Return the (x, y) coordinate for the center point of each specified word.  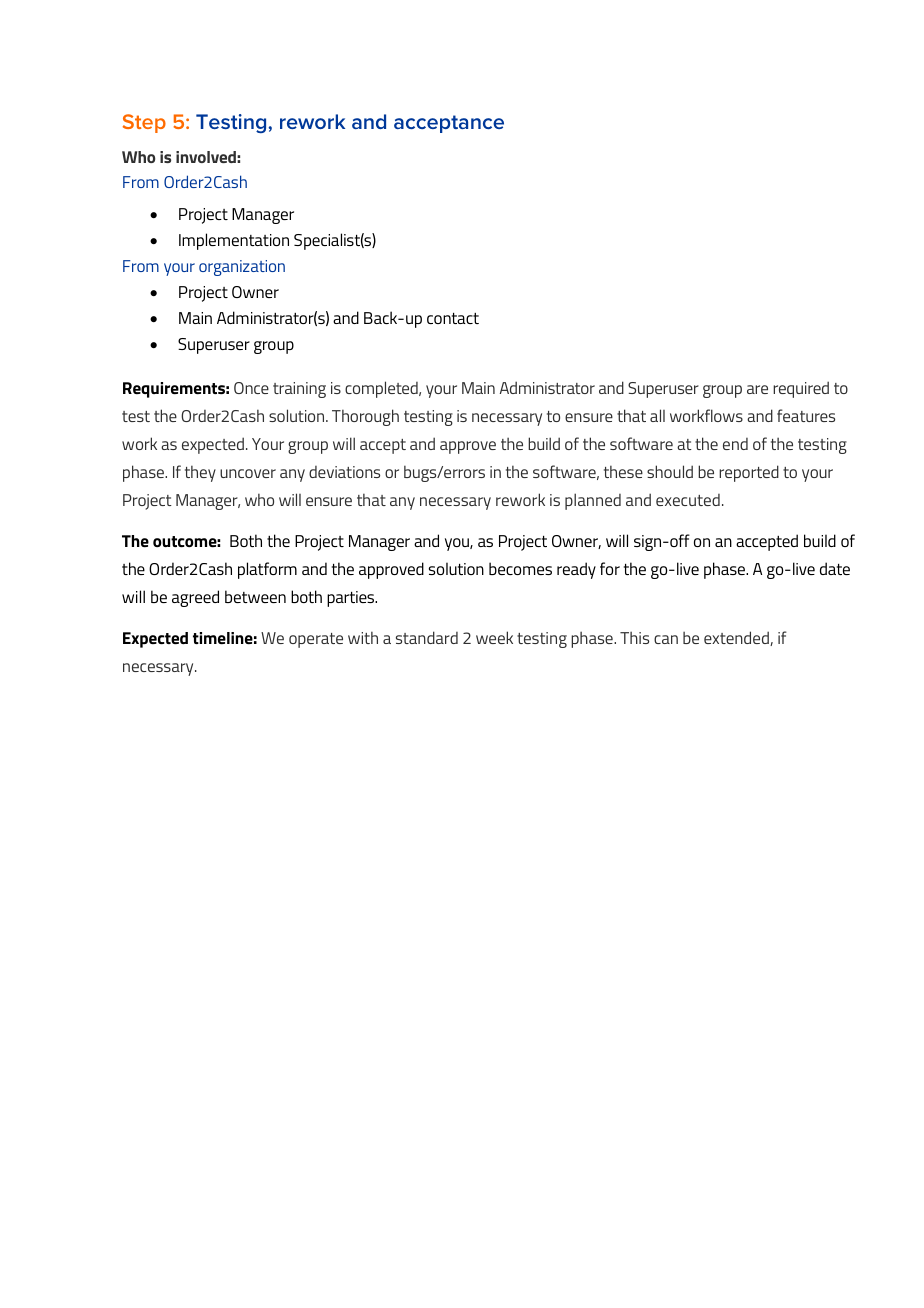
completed (382, 389)
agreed (195, 598)
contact (453, 318)
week (494, 637)
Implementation (234, 241)
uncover (248, 473)
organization (242, 268)
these (623, 471)
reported (749, 473)
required (801, 389)
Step (144, 123)
